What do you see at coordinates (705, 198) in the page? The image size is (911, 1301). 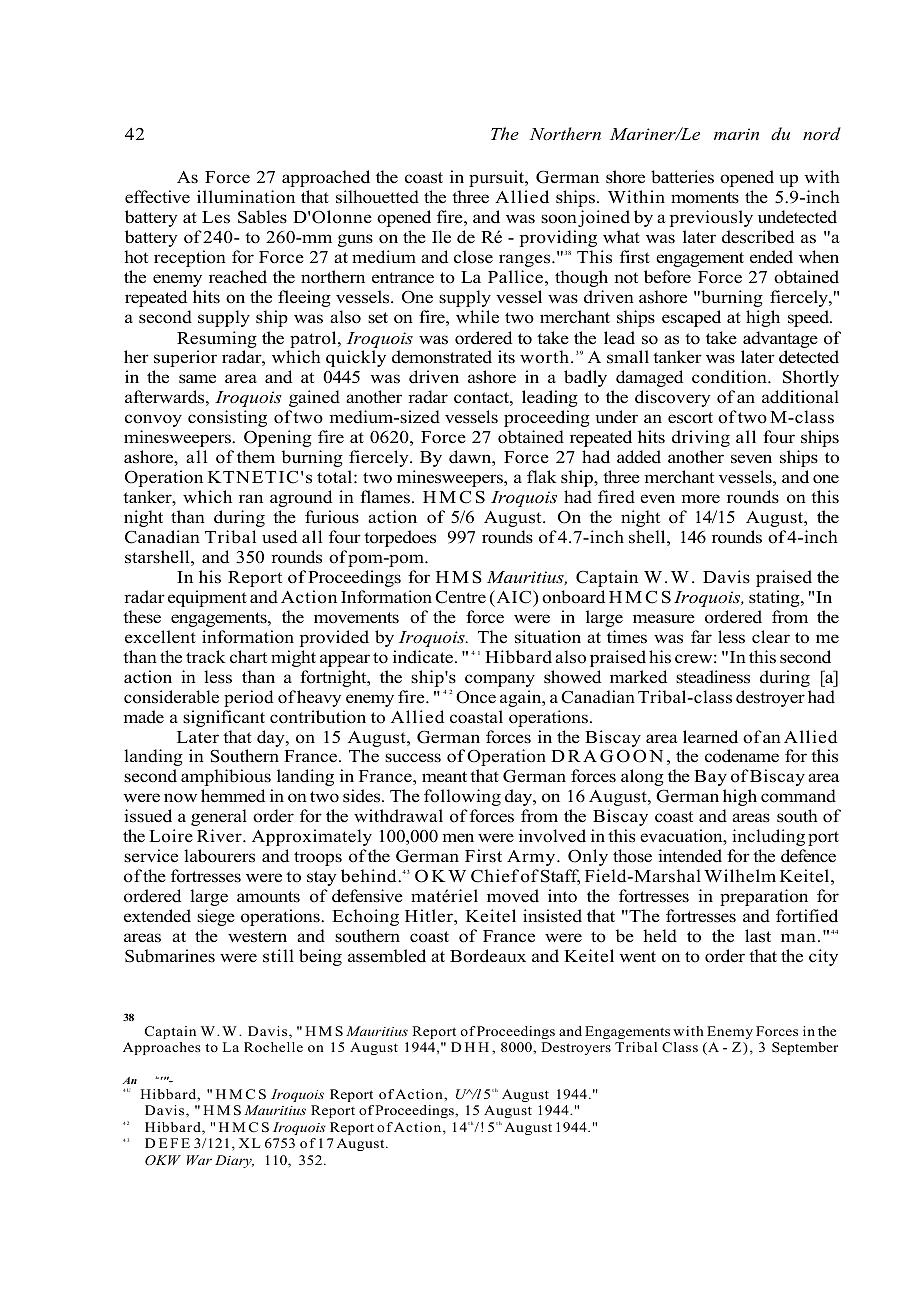 I see `moments` at bounding box center [705, 198].
